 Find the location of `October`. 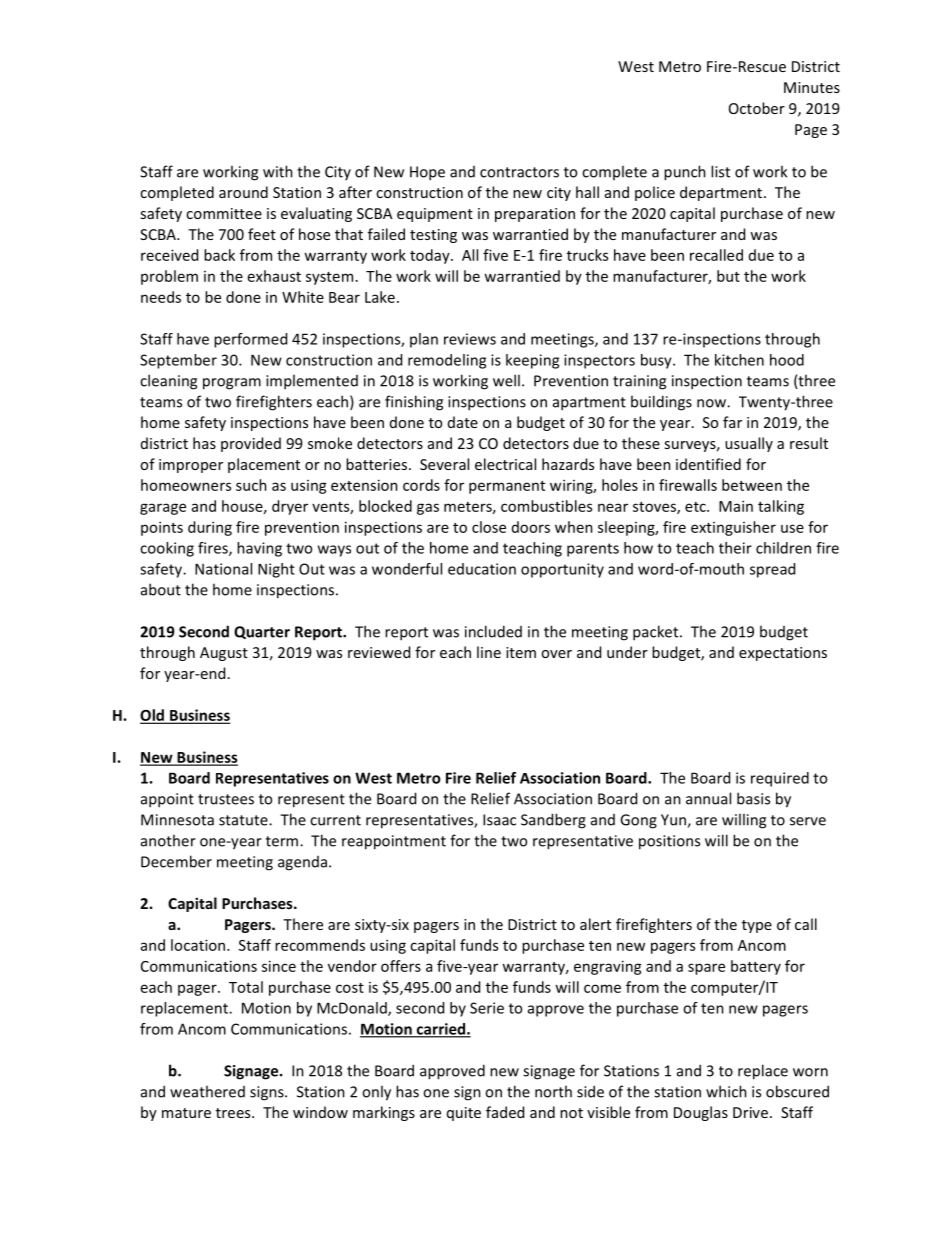

October is located at coordinates (757, 108).
